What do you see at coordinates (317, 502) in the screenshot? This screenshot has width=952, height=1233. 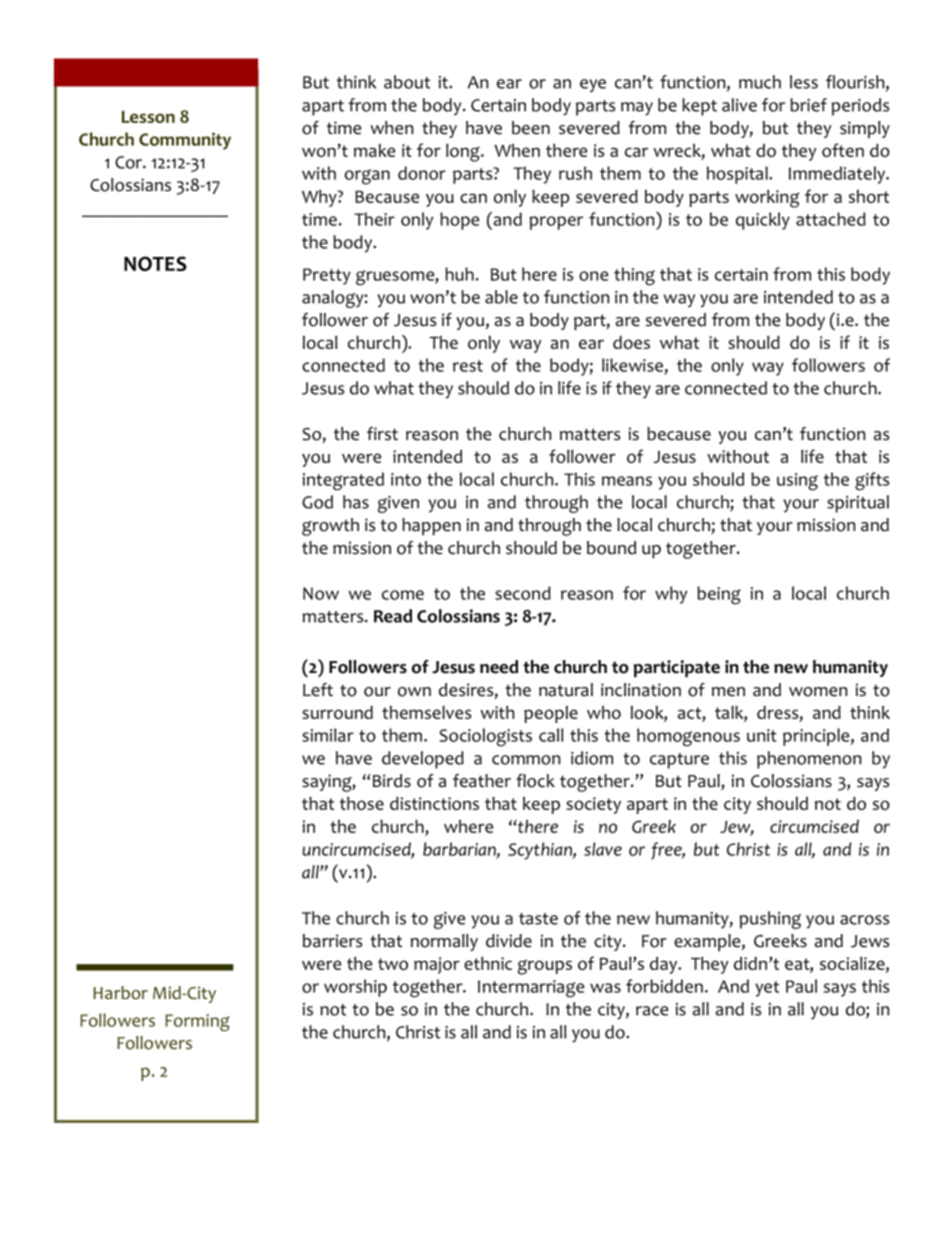 I see `God` at bounding box center [317, 502].
